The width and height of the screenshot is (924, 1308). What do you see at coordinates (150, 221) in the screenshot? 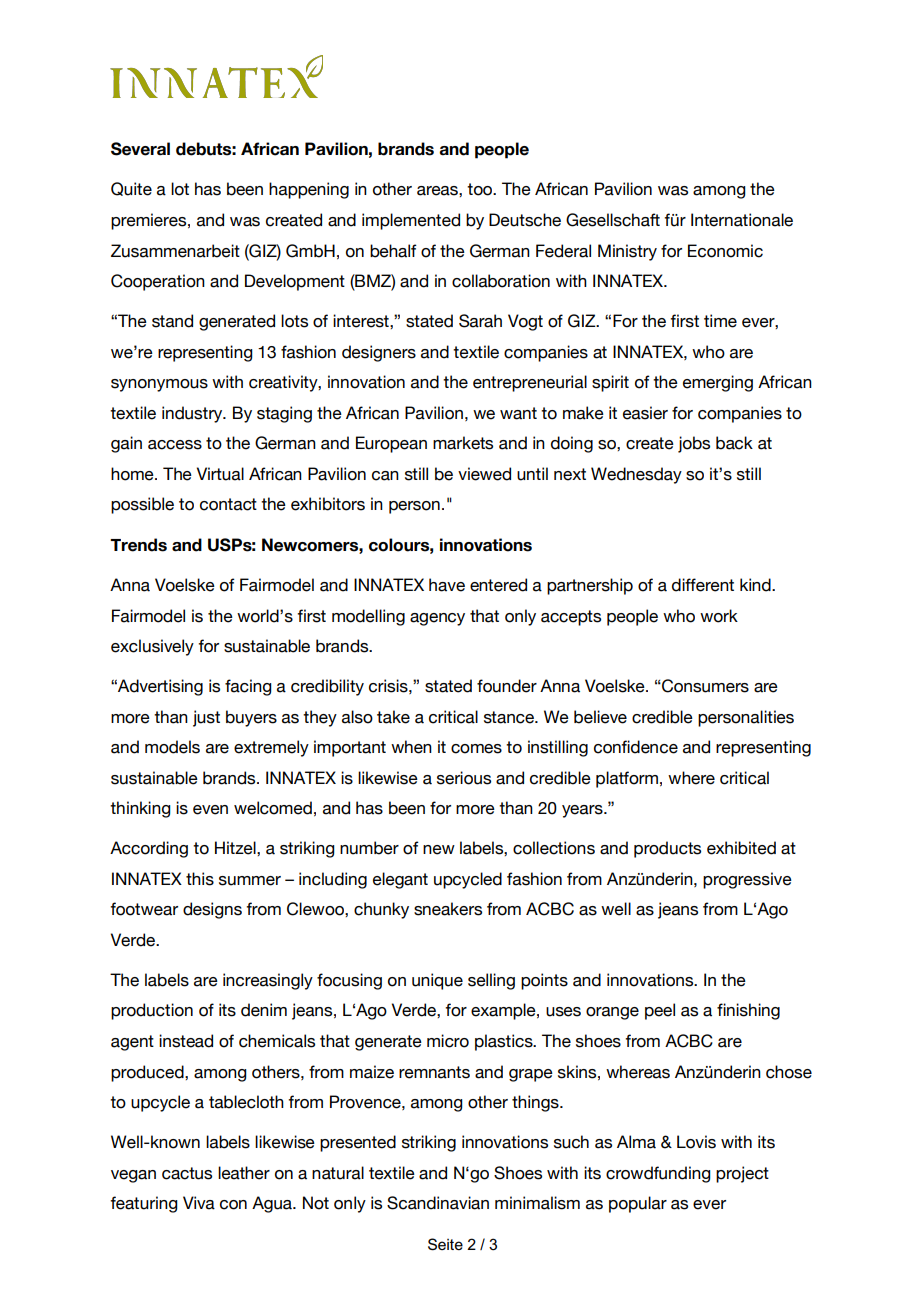
I see `premieres` at bounding box center [150, 221].
